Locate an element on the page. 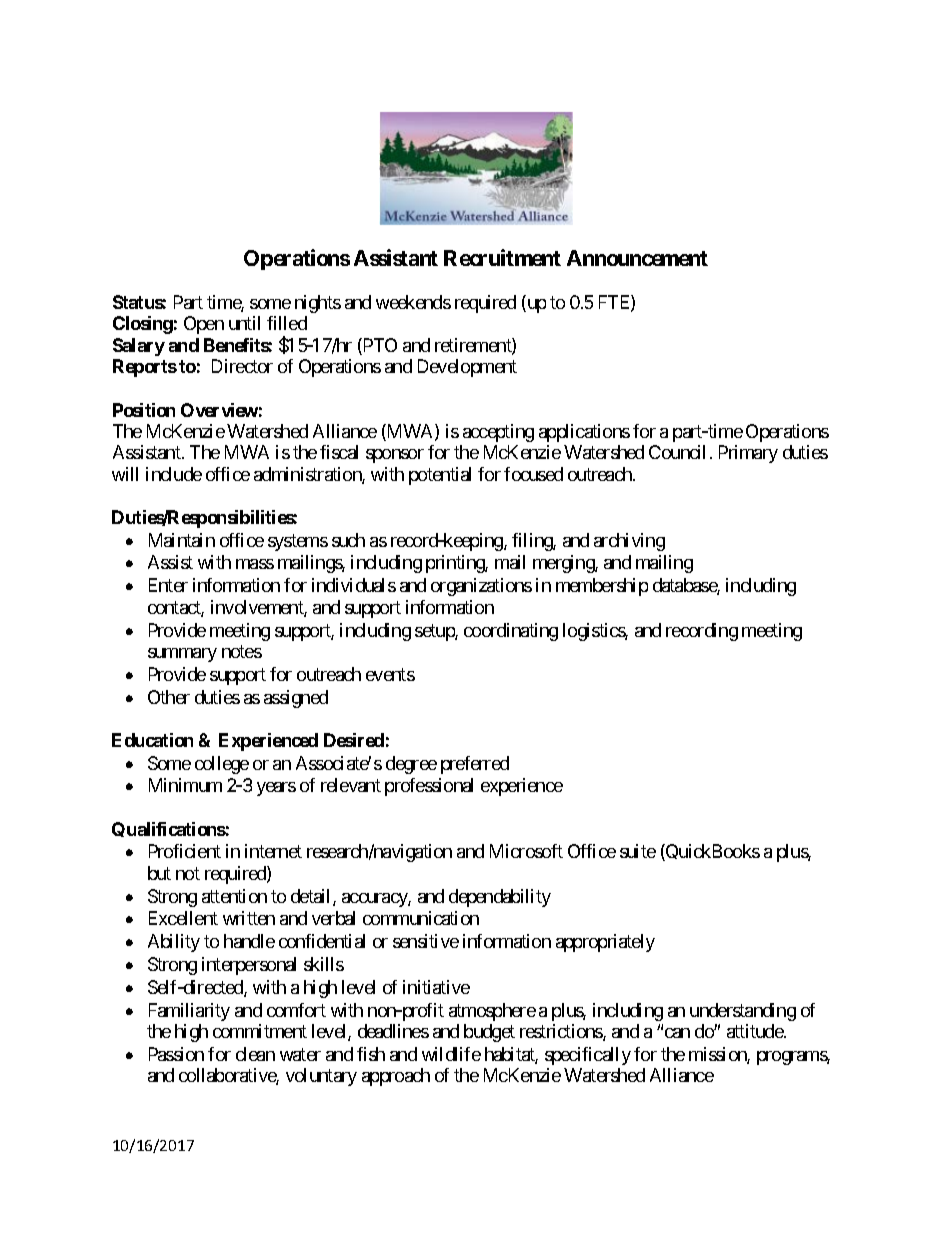 The width and height of the image is (952, 1233). wildlife is located at coordinates (451, 1054).
